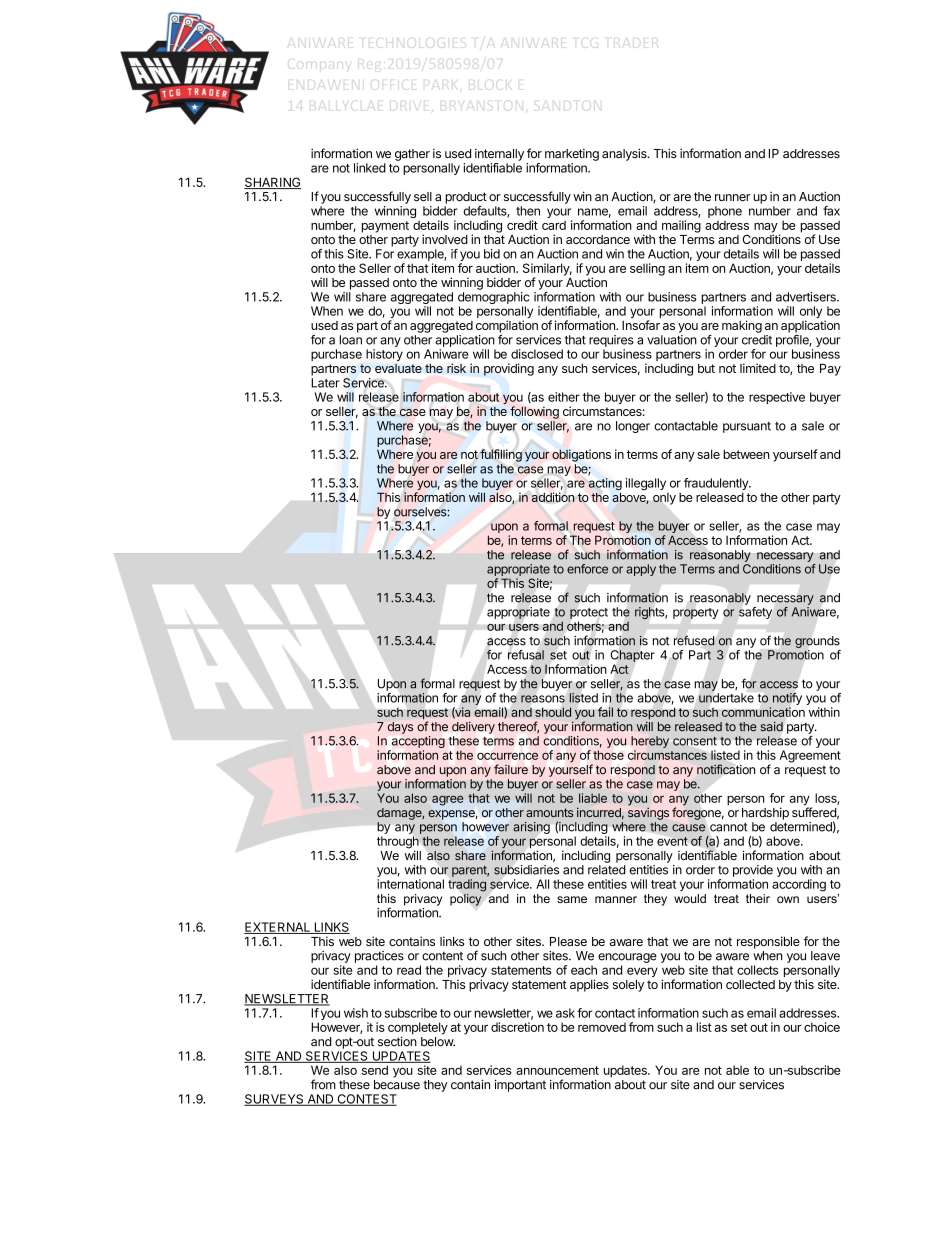 The height and width of the image is (1233, 952). What do you see at coordinates (572, 154) in the image?
I see `marketing` at bounding box center [572, 154].
